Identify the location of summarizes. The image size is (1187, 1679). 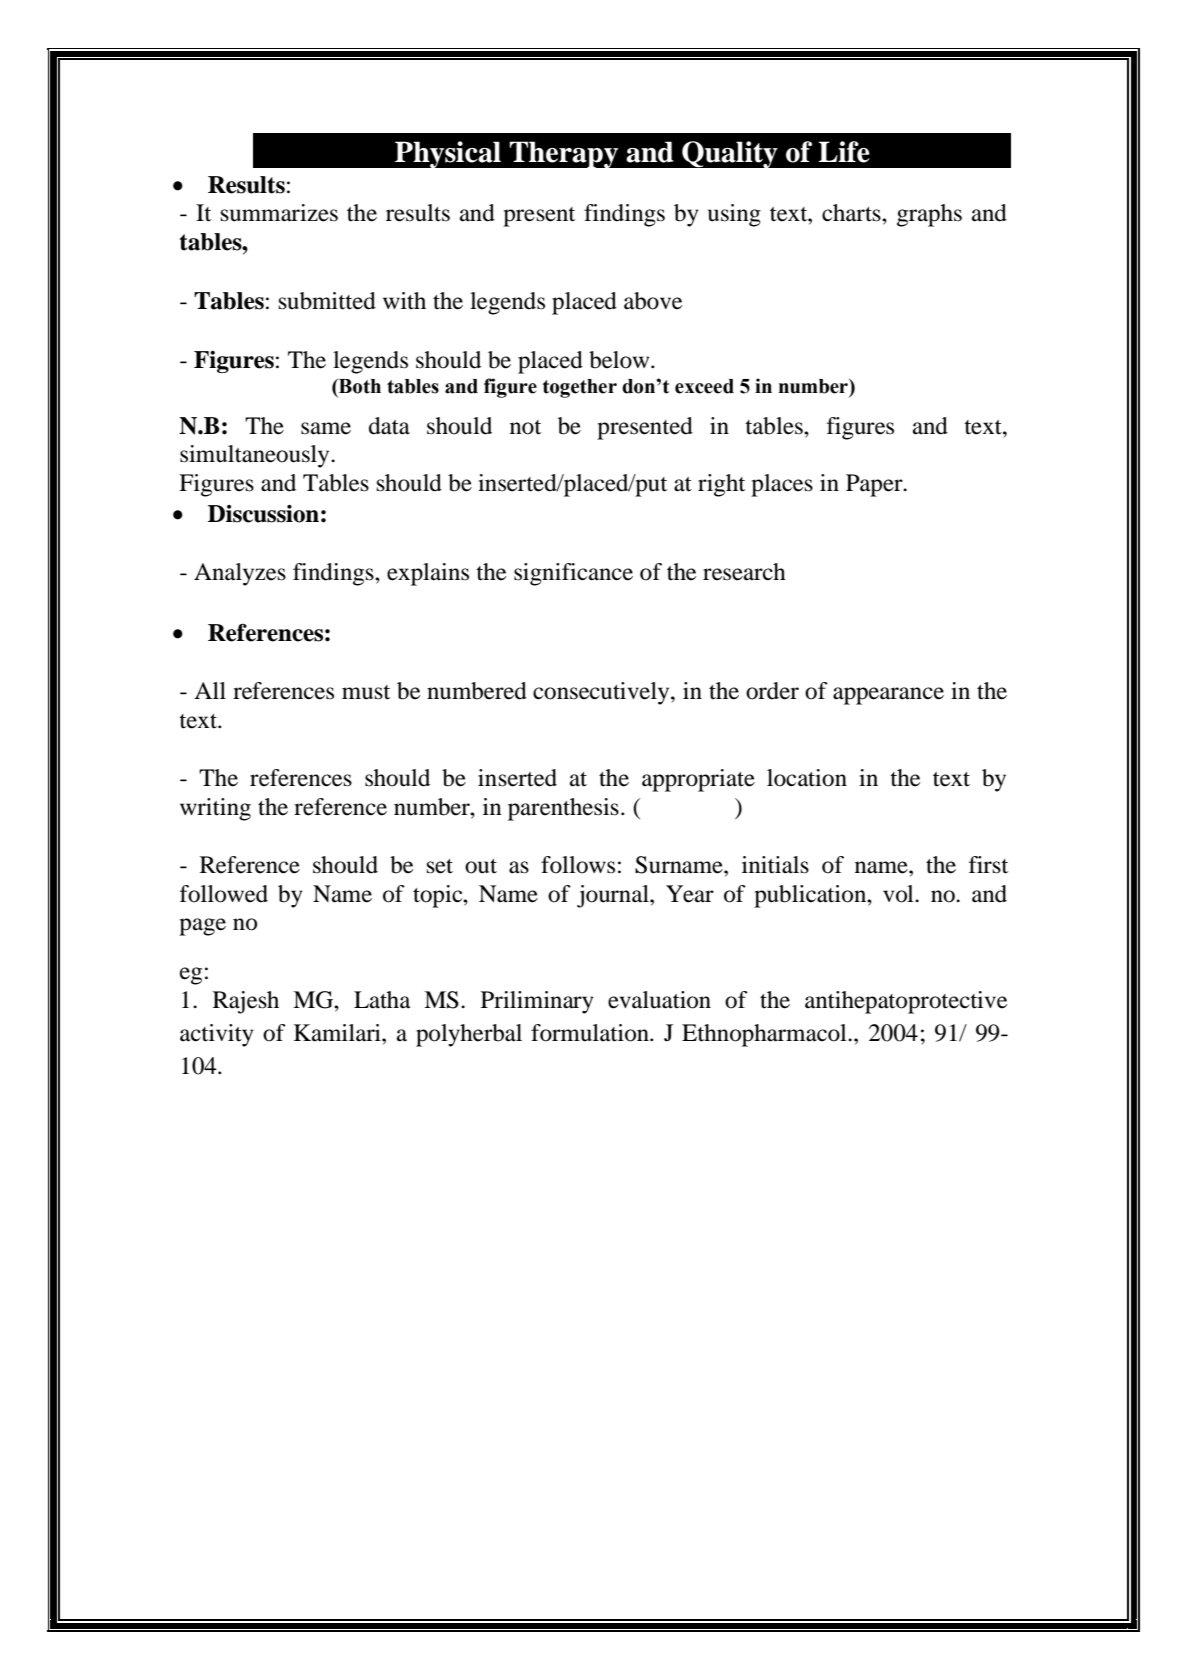
(279, 213).
